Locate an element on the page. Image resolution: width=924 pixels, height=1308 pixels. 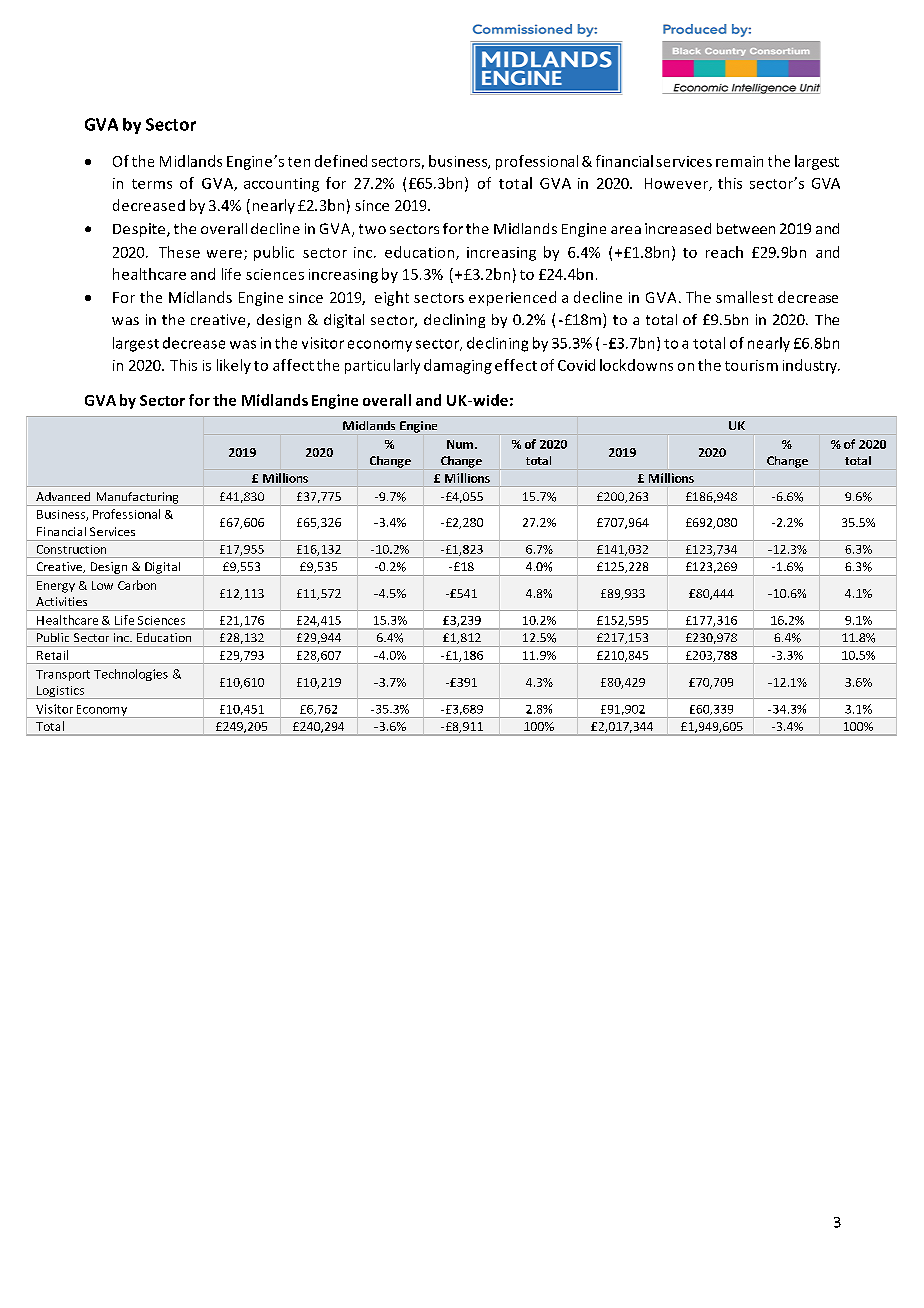
remain is located at coordinates (739, 161).
